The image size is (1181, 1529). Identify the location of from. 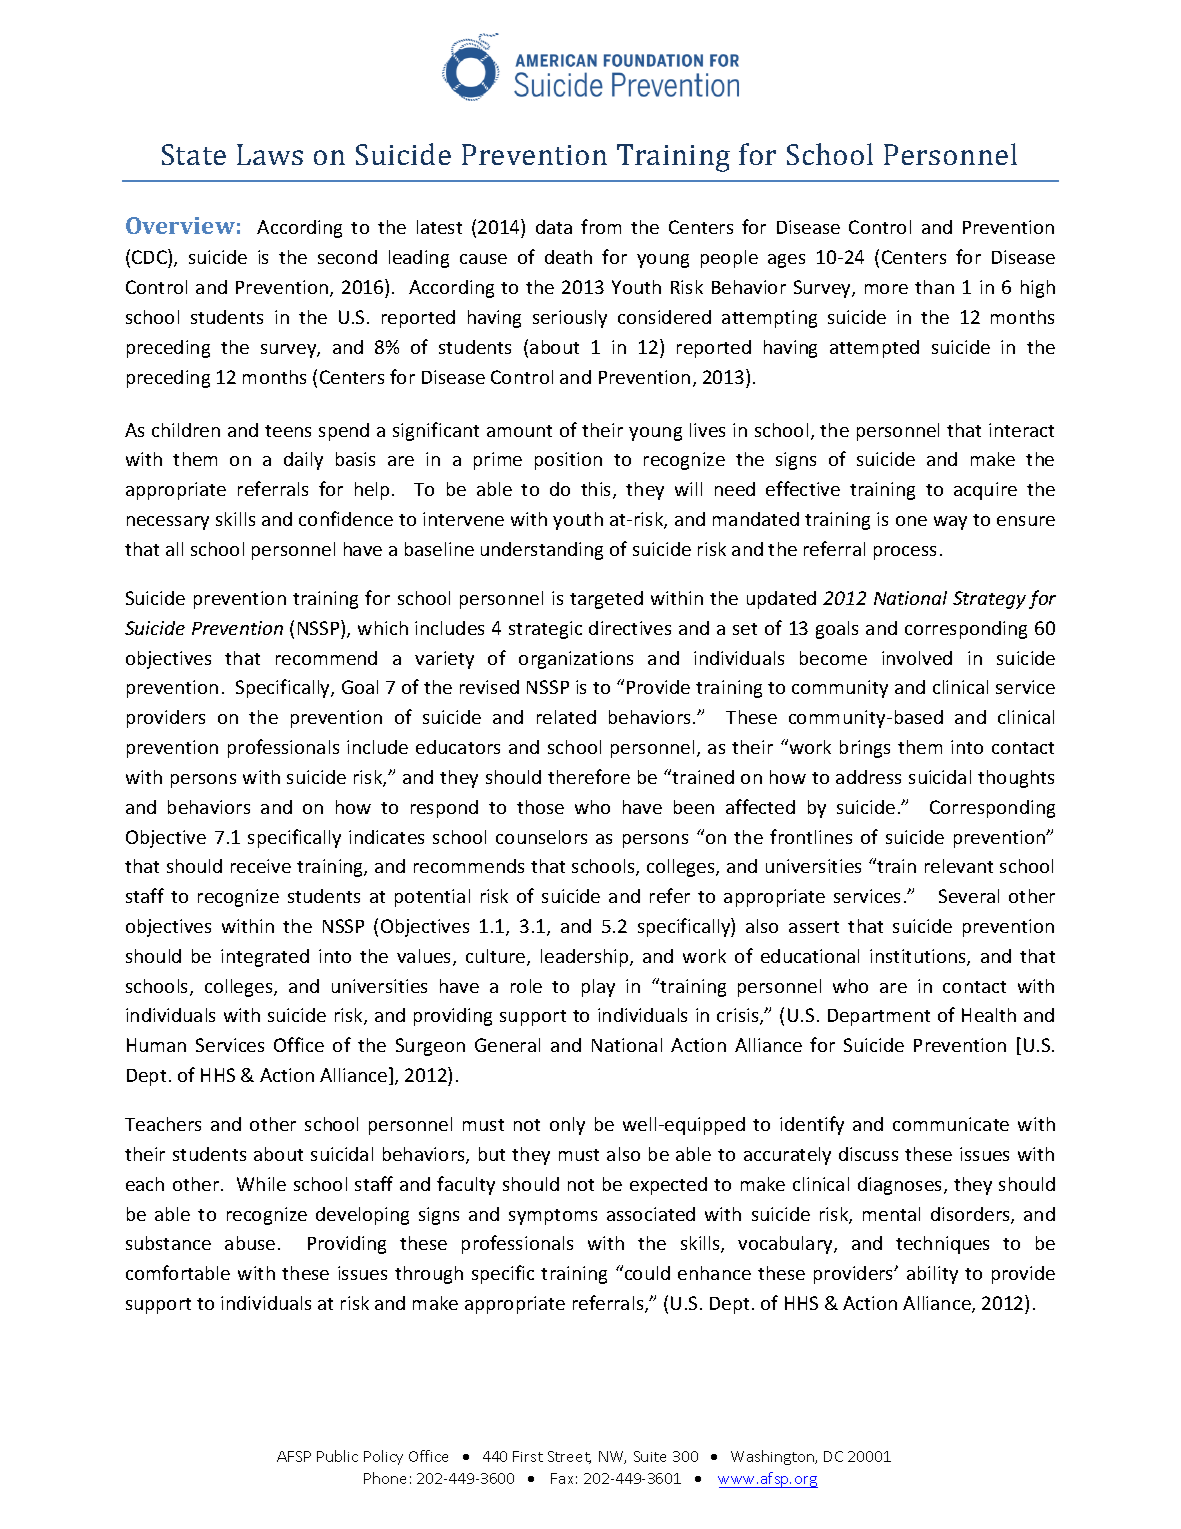
(601, 226).
